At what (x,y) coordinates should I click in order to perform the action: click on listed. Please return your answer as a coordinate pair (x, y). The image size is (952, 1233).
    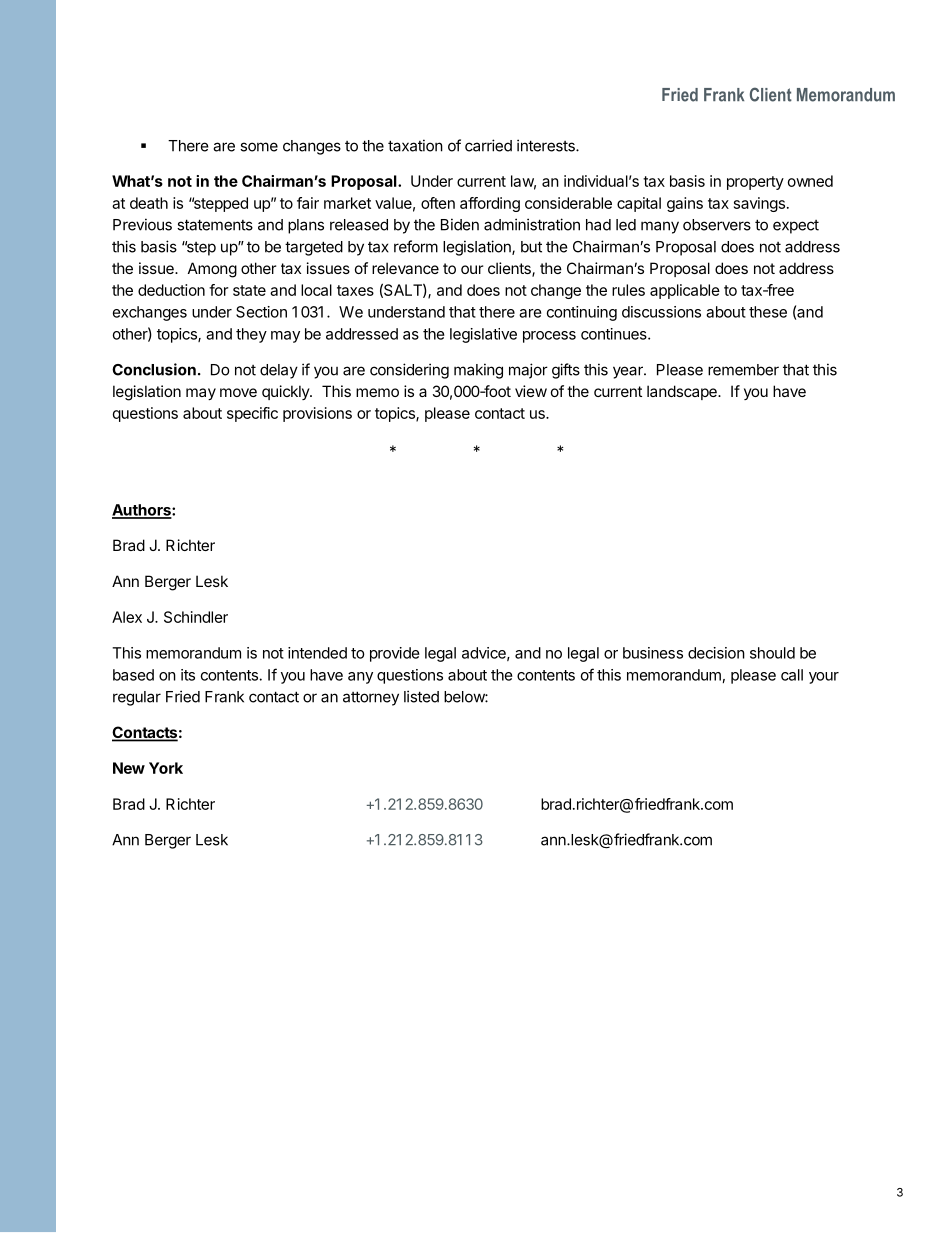
    Looking at the image, I should click on (421, 696).
